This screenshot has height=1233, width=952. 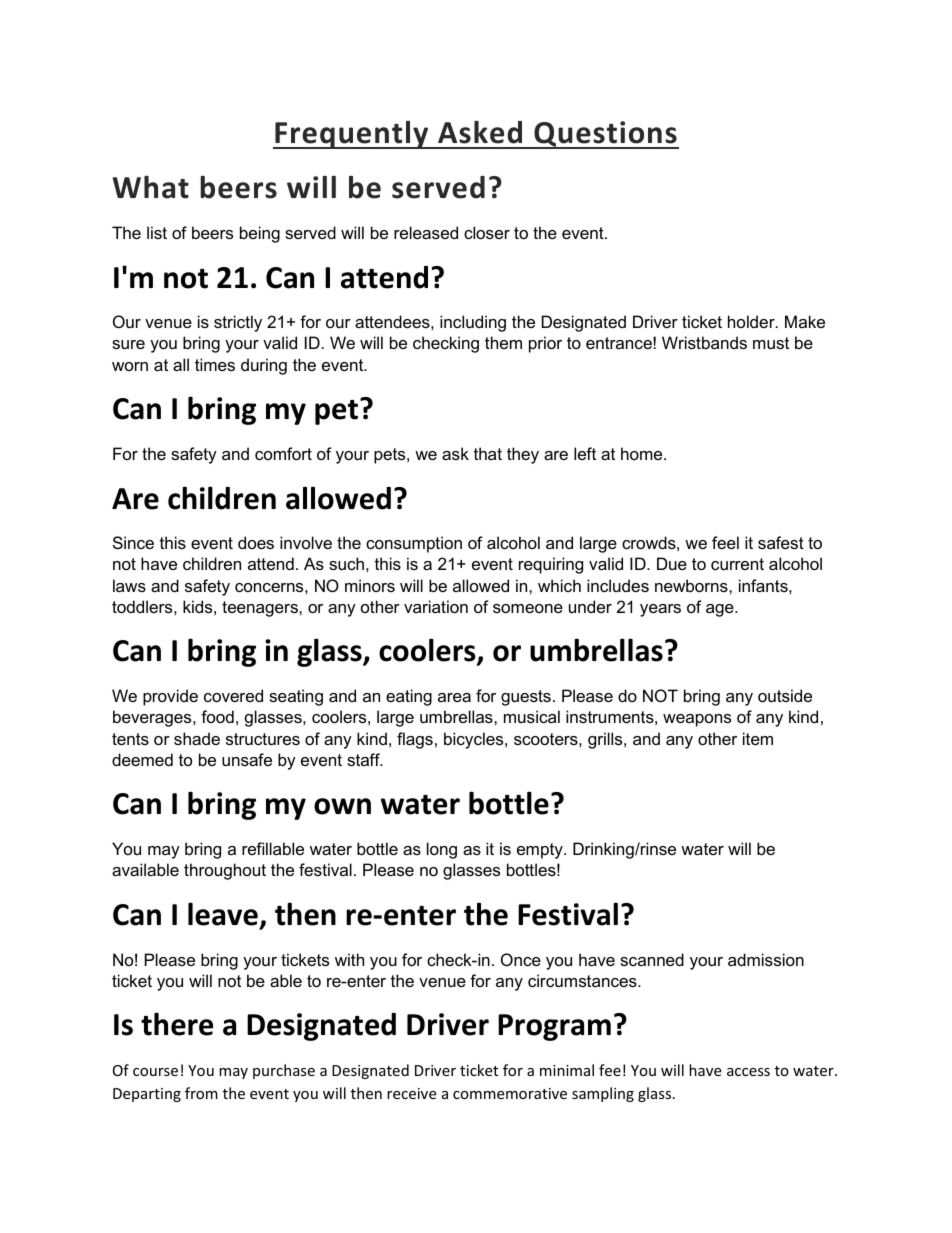 What do you see at coordinates (283, 453) in the screenshot?
I see `comfort` at bounding box center [283, 453].
